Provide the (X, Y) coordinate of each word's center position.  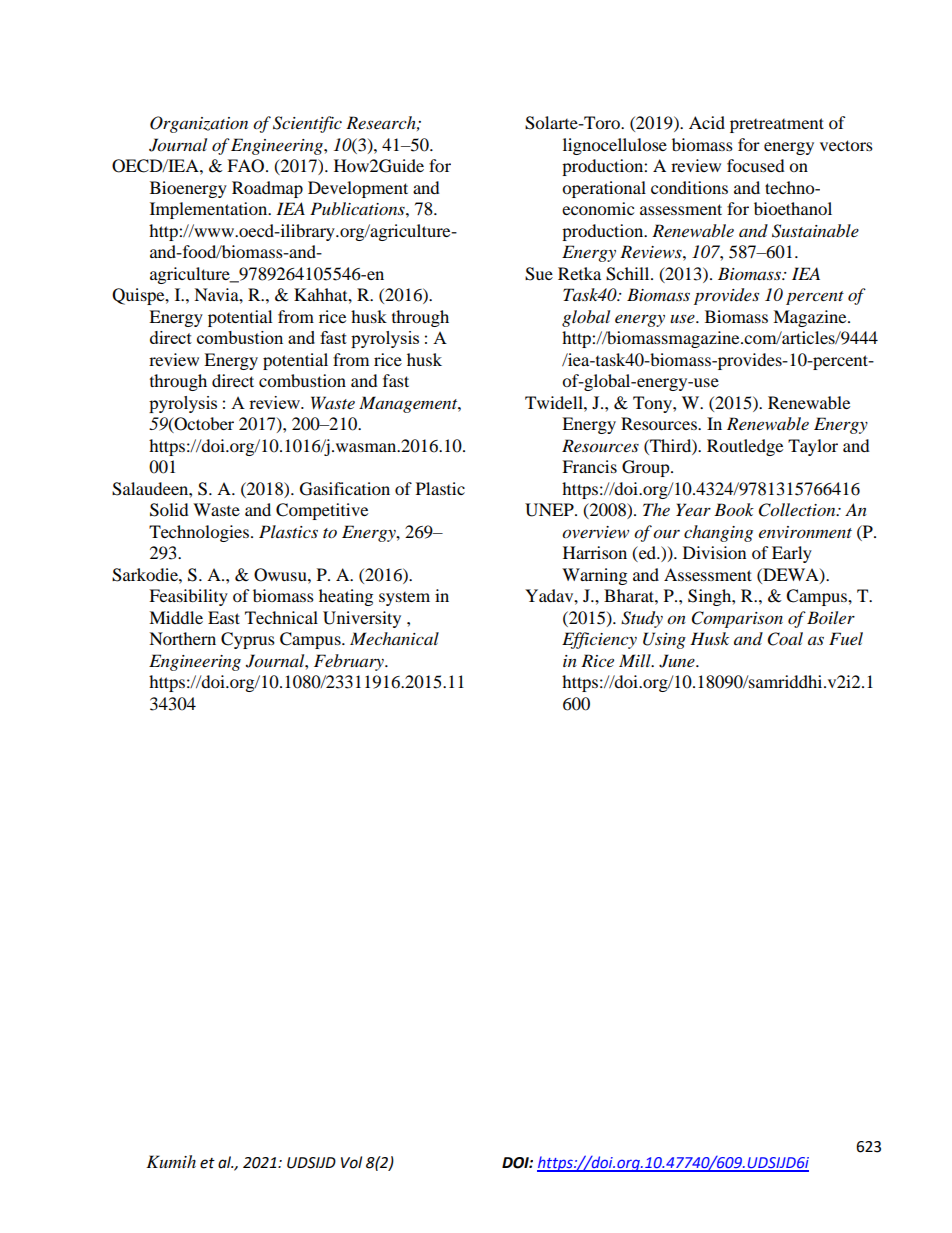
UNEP (550, 510)
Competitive (322, 511)
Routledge (745, 447)
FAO (247, 166)
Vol (351, 1162)
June (678, 661)
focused (756, 165)
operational (604, 189)
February (350, 662)
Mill (636, 660)
